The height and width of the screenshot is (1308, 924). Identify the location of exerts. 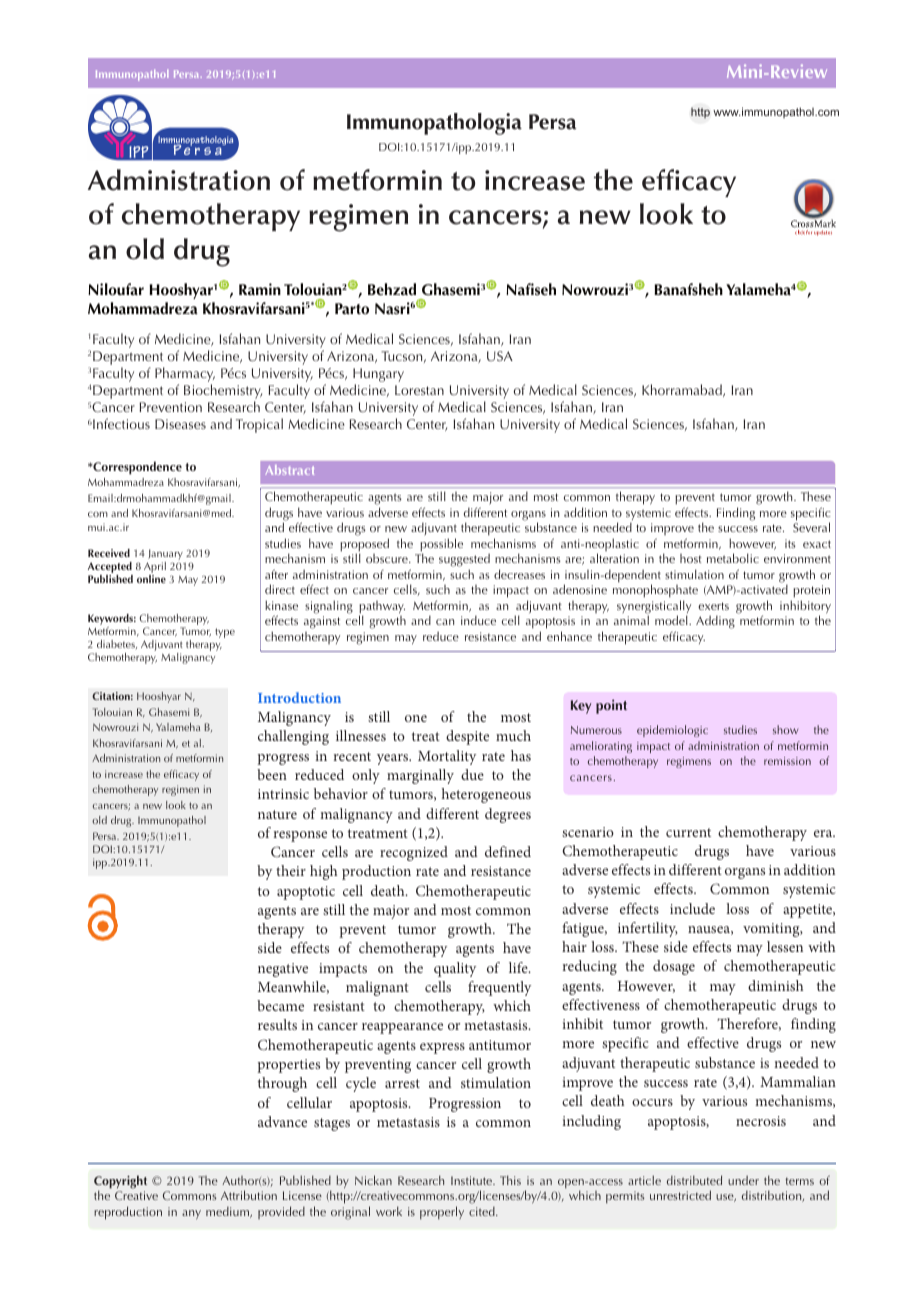
(713, 606).
